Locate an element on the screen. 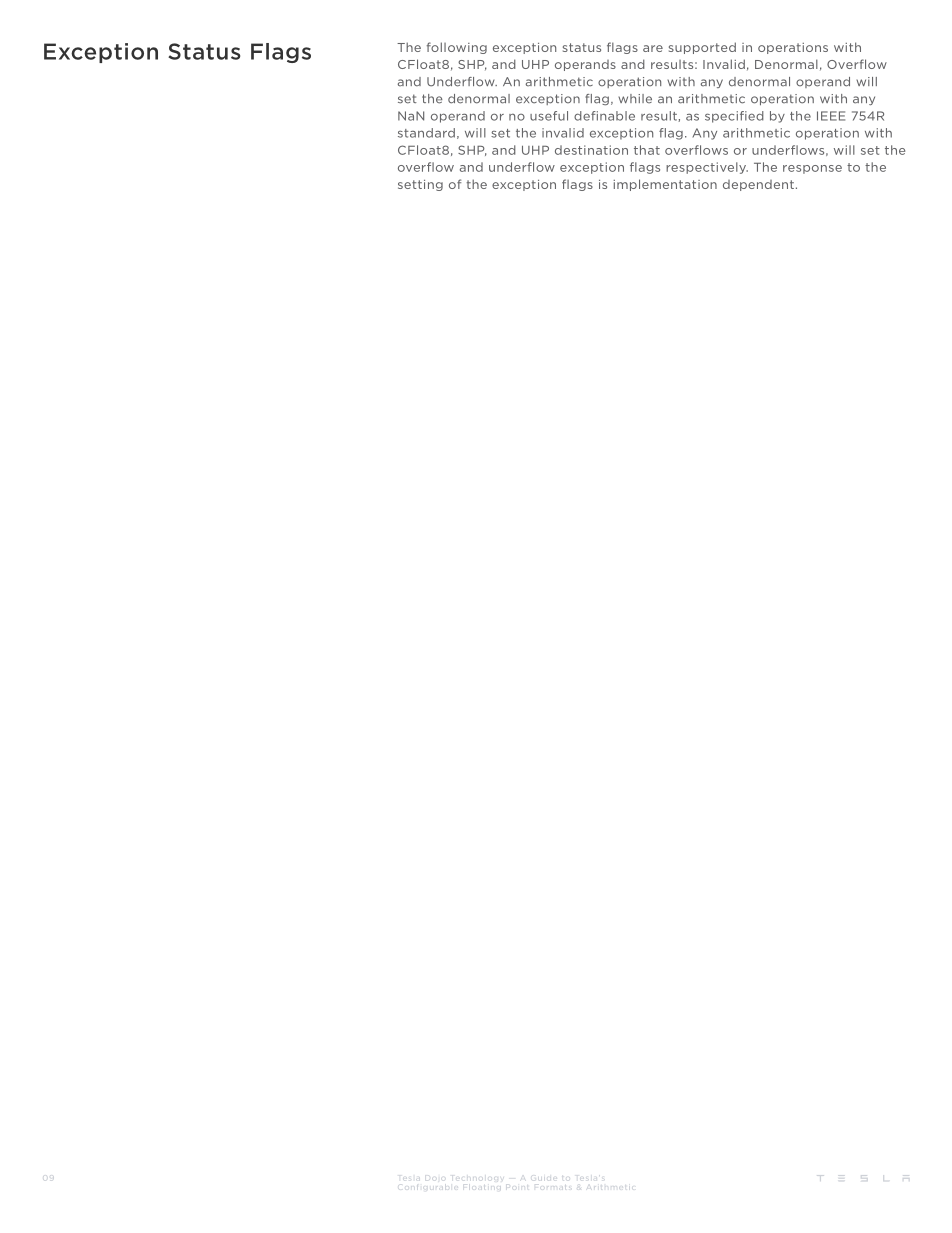 This screenshot has height=1233, width=952. specified is located at coordinates (734, 117).
